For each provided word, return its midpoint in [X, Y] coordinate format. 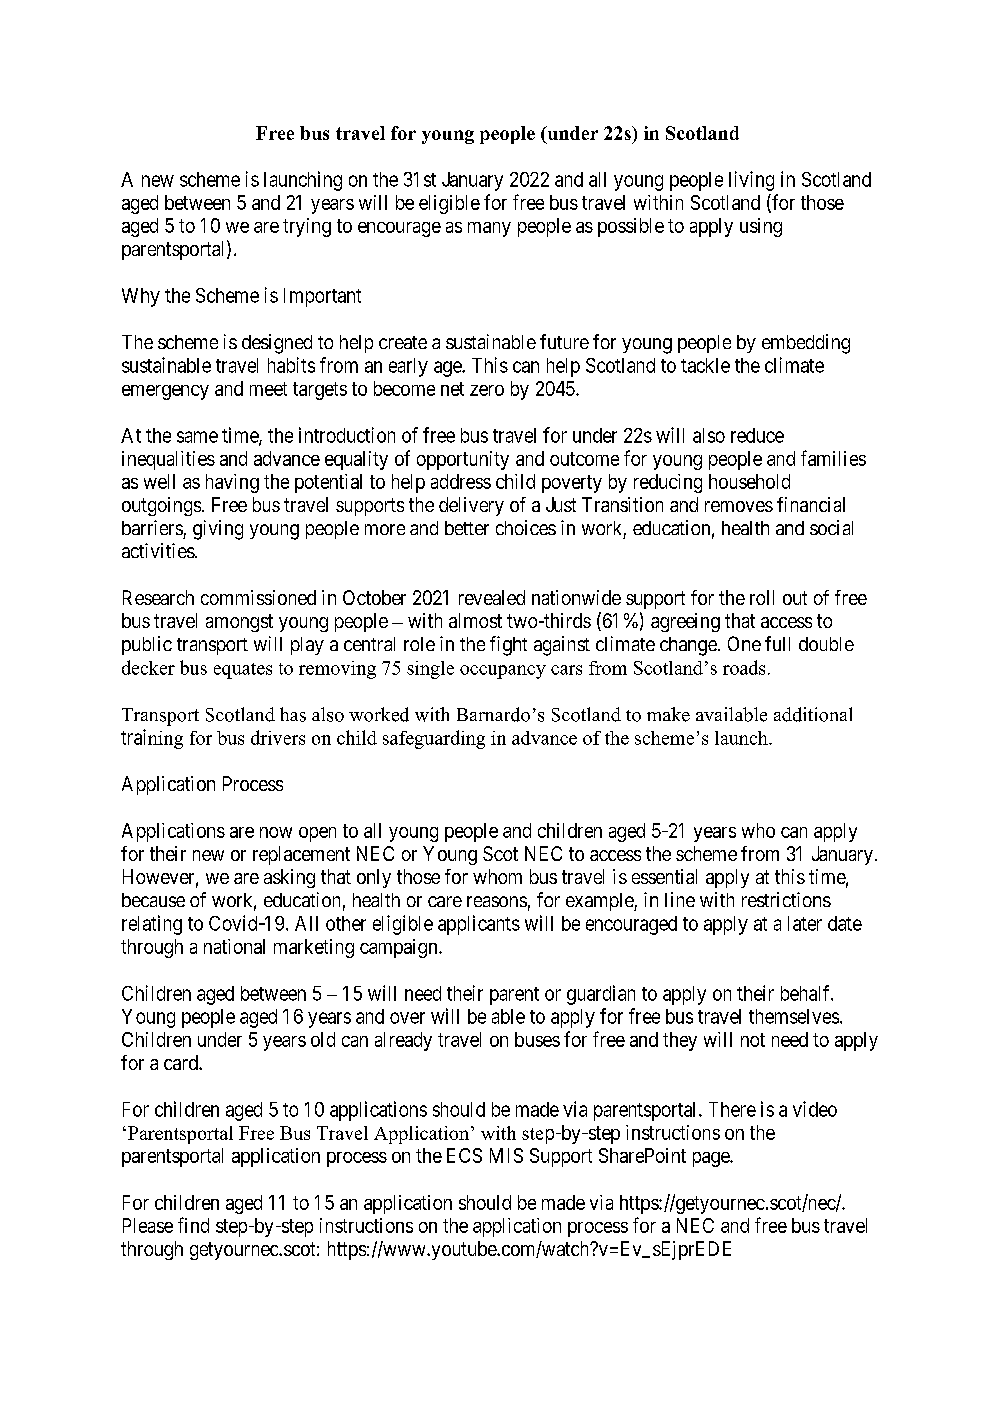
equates [243, 671]
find [193, 1225]
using [761, 227]
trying [307, 227]
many [489, 229]
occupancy [503, 672]
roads [744, 667]
